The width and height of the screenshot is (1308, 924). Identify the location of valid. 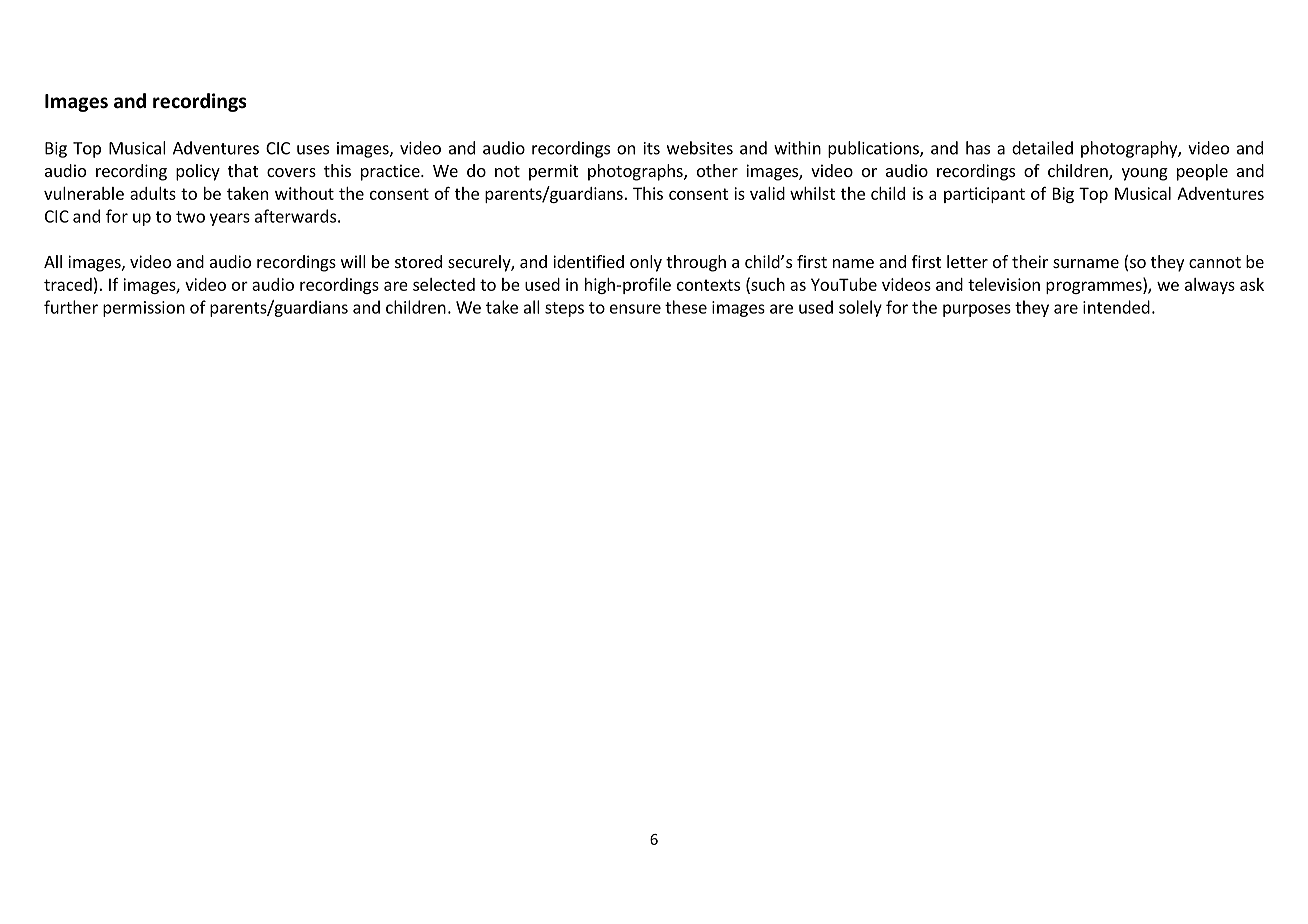
(767, 193).
